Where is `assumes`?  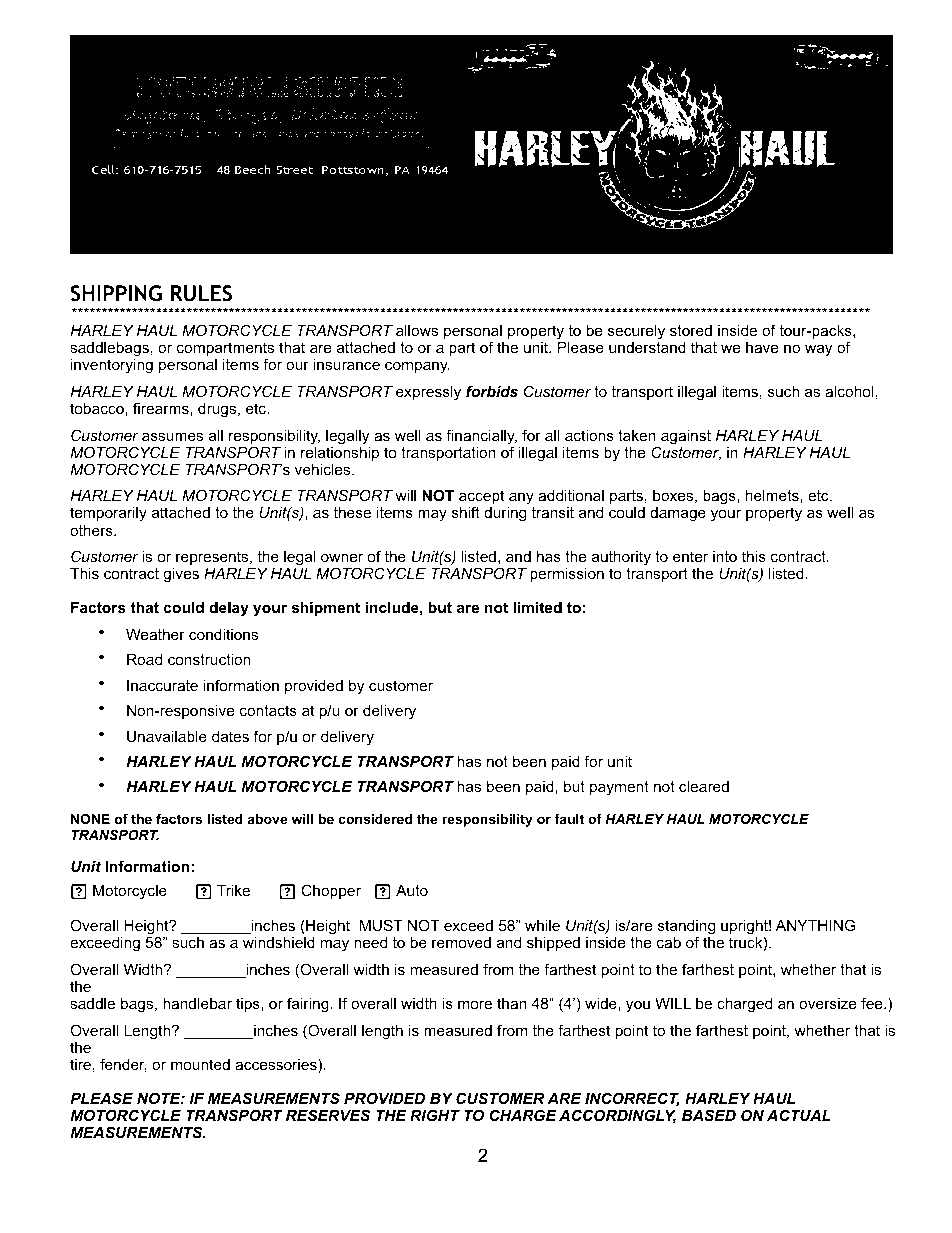 assumes is located at coordinates (172, 436).
